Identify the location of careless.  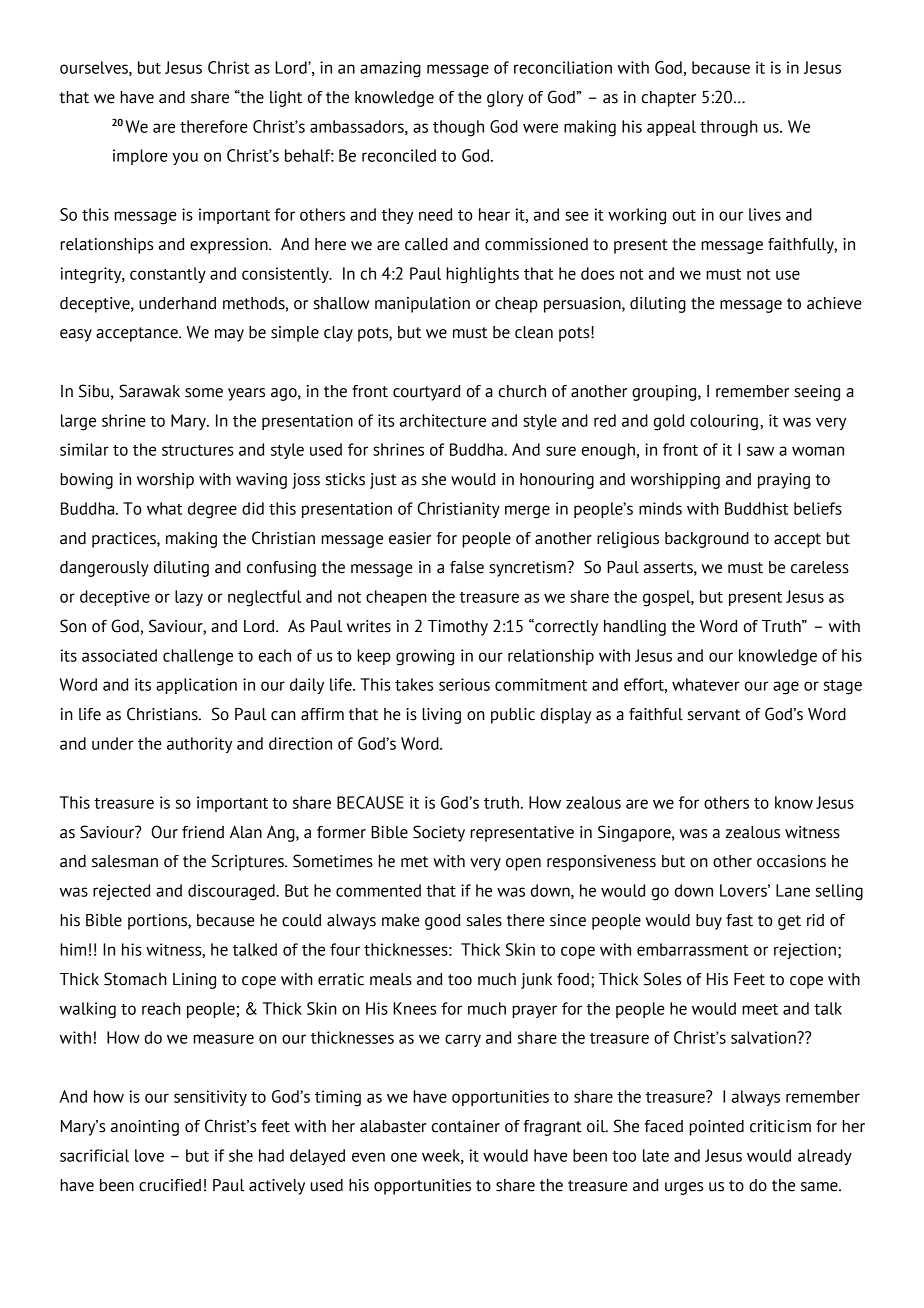
(820, 567).
